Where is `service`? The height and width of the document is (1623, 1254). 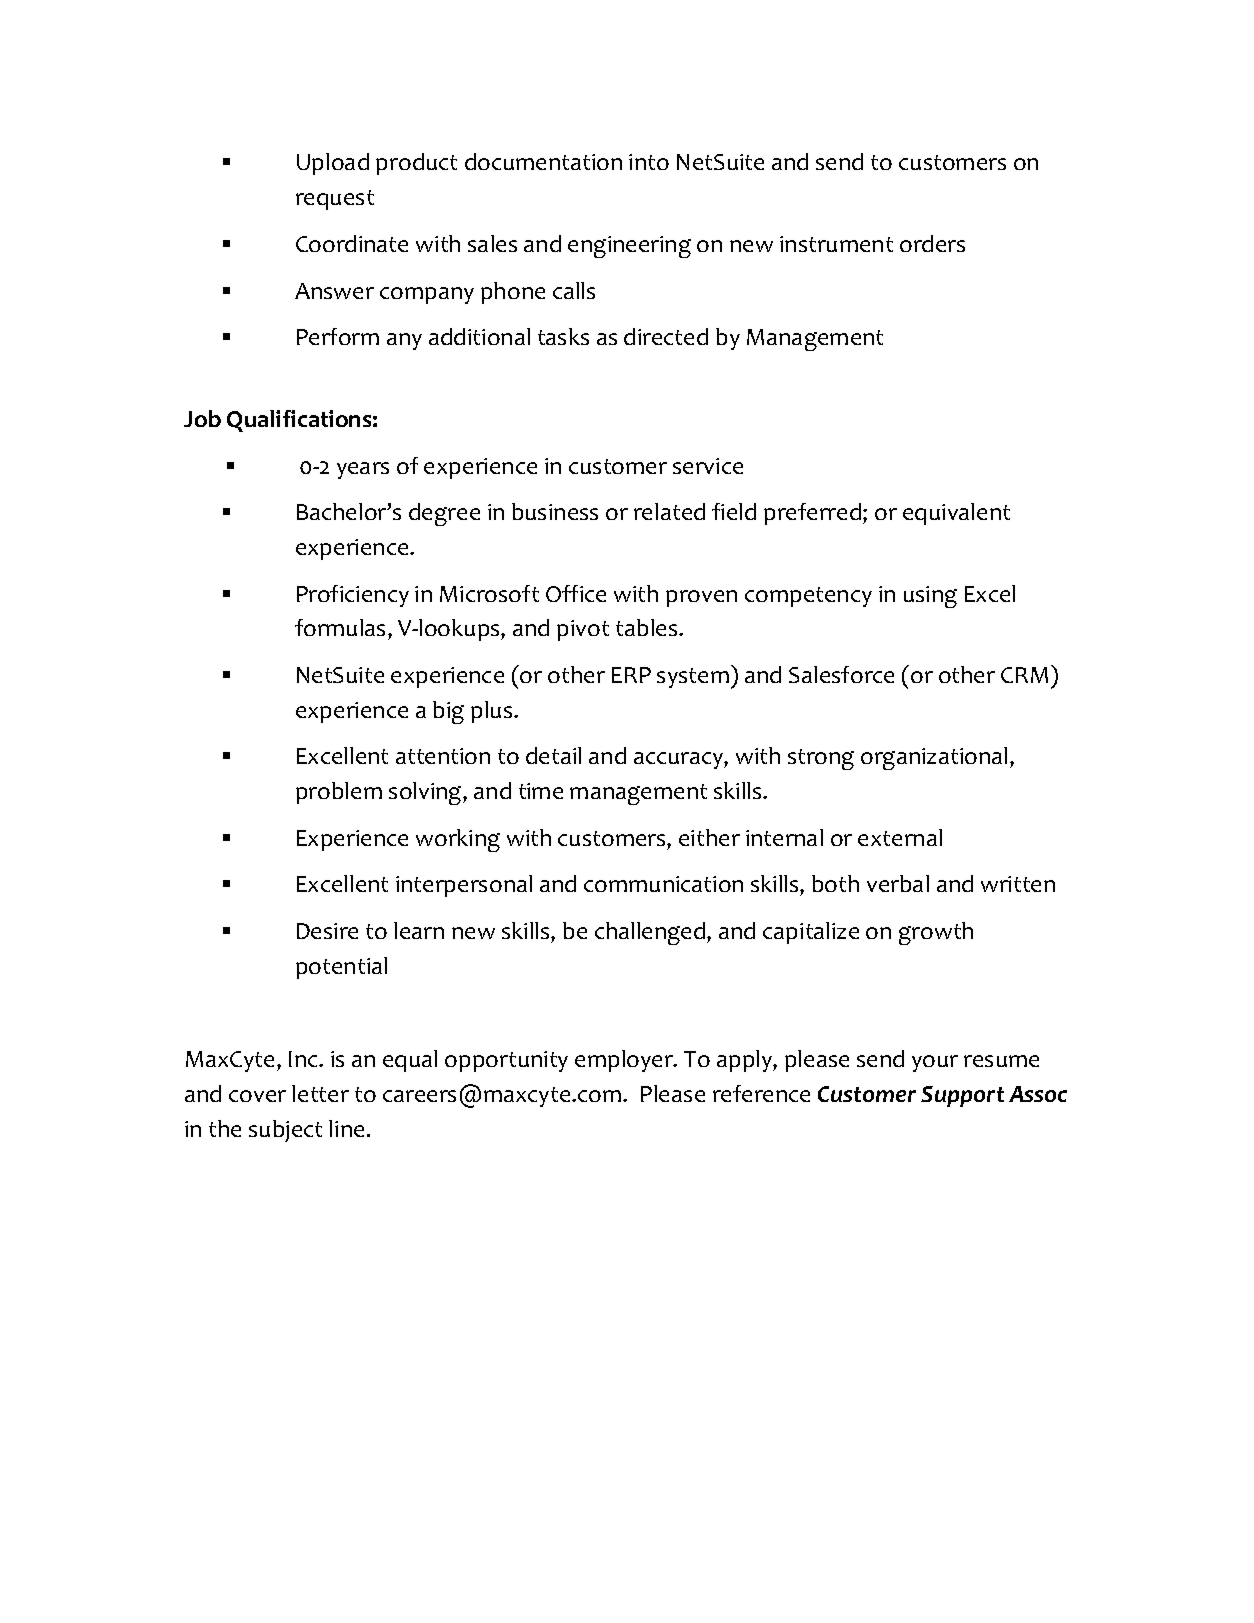 service is located at coordinates (708, 466).
